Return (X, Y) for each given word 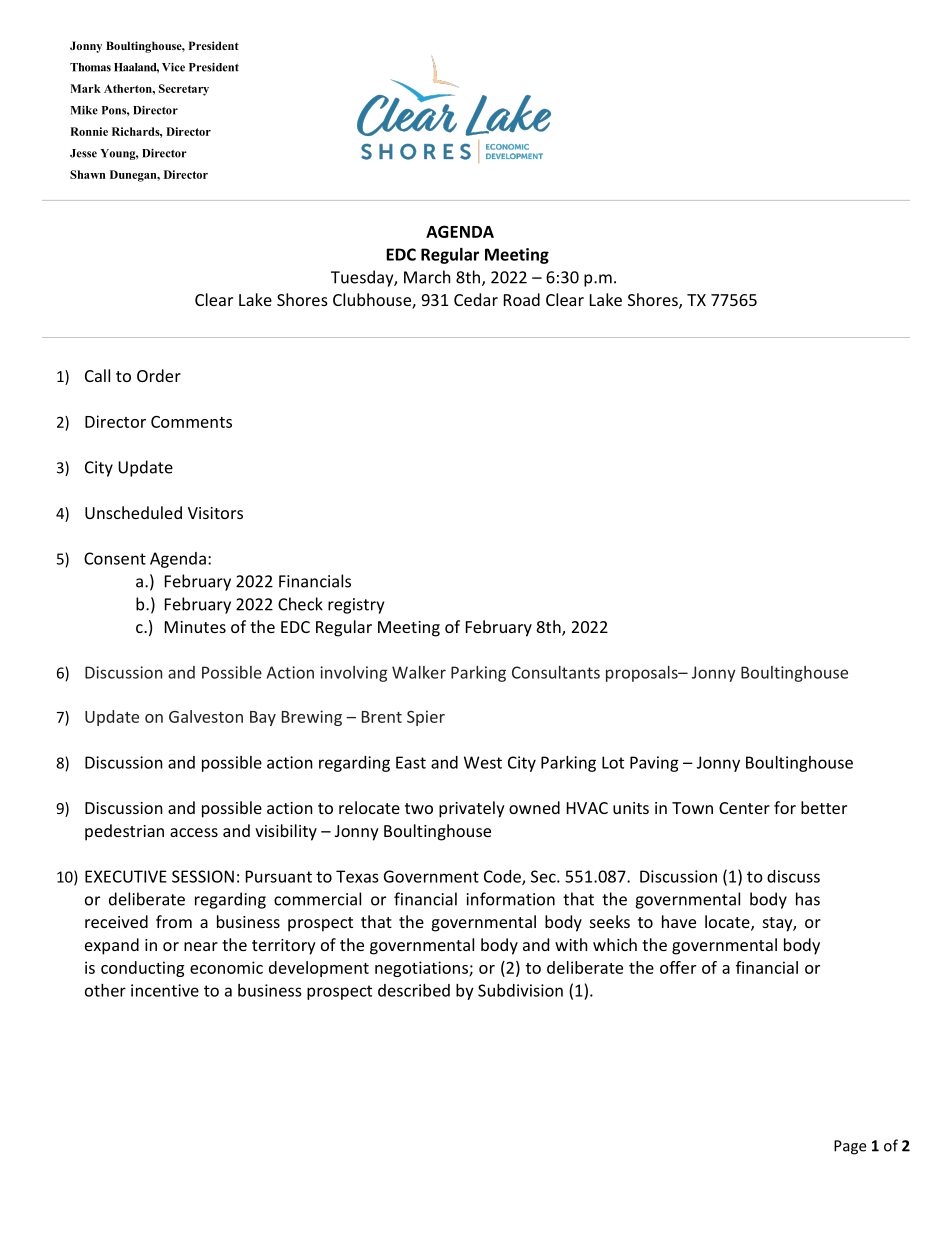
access (194, 832)
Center (744, 808)
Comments (191, 422)
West (483, 762)
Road (522, 299)
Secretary (184, 90)
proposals (643, 674)
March (427, 277)
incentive (165, 990)
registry (356, 606)
